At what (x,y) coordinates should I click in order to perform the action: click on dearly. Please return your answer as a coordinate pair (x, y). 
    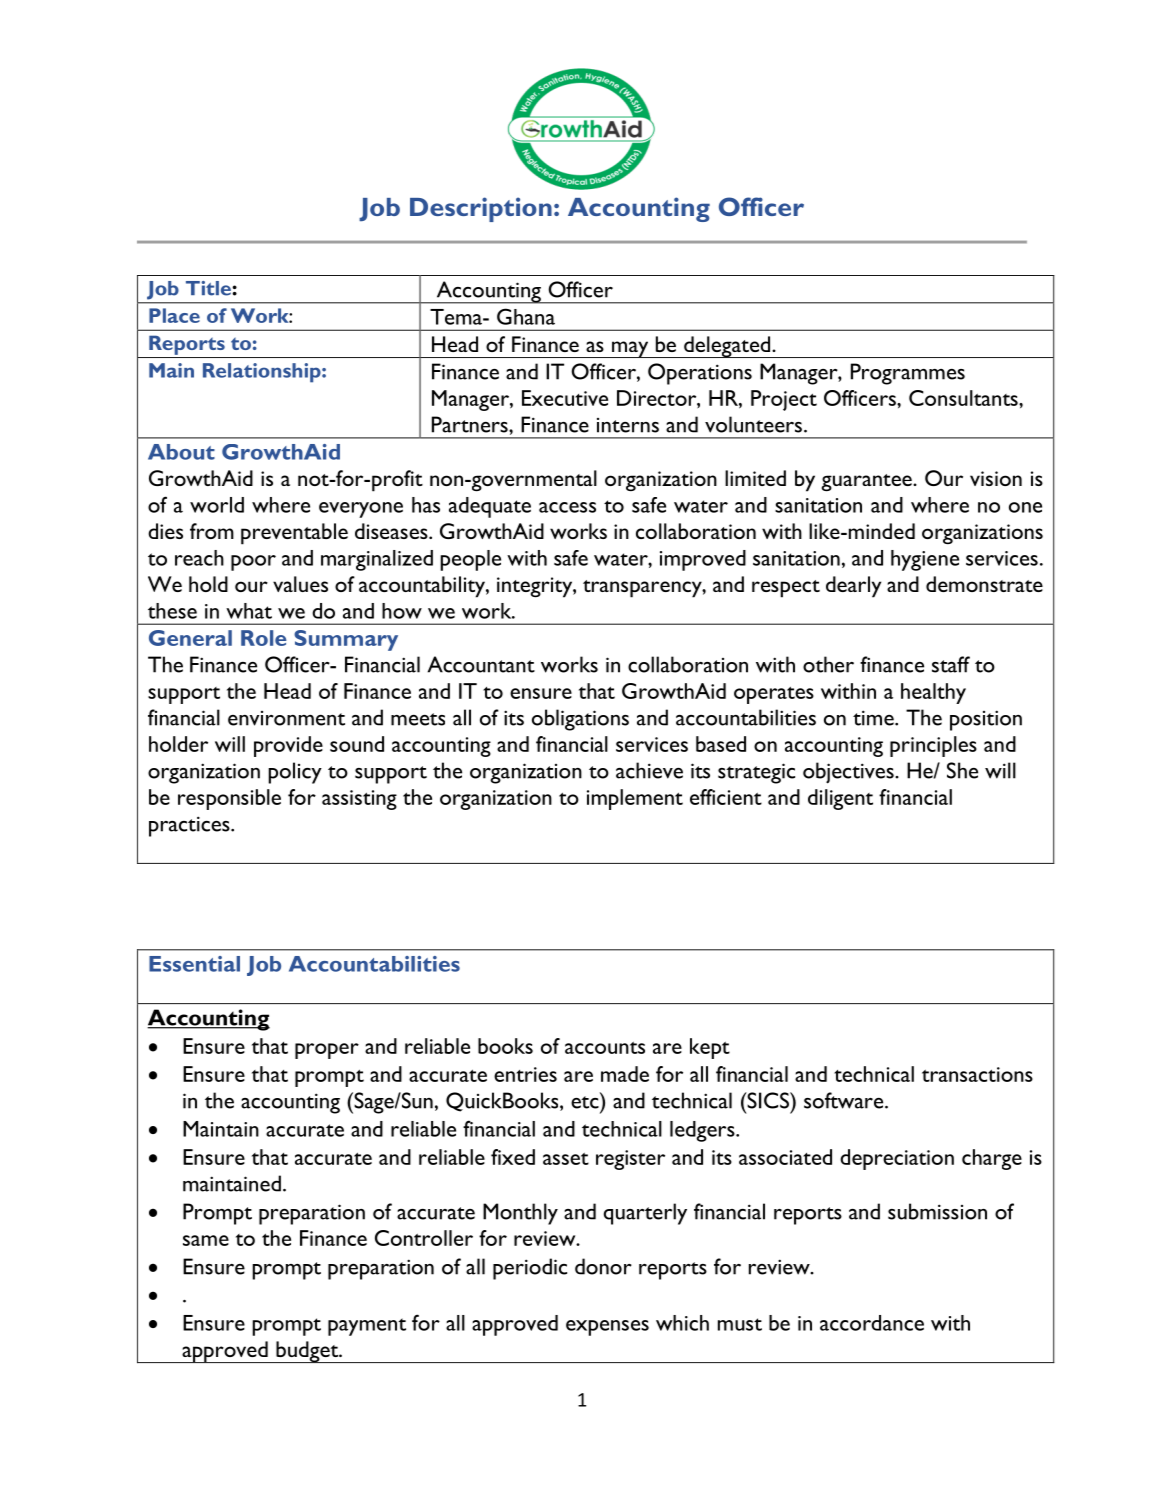
    Looking at the image, I should click on (853, 587).
